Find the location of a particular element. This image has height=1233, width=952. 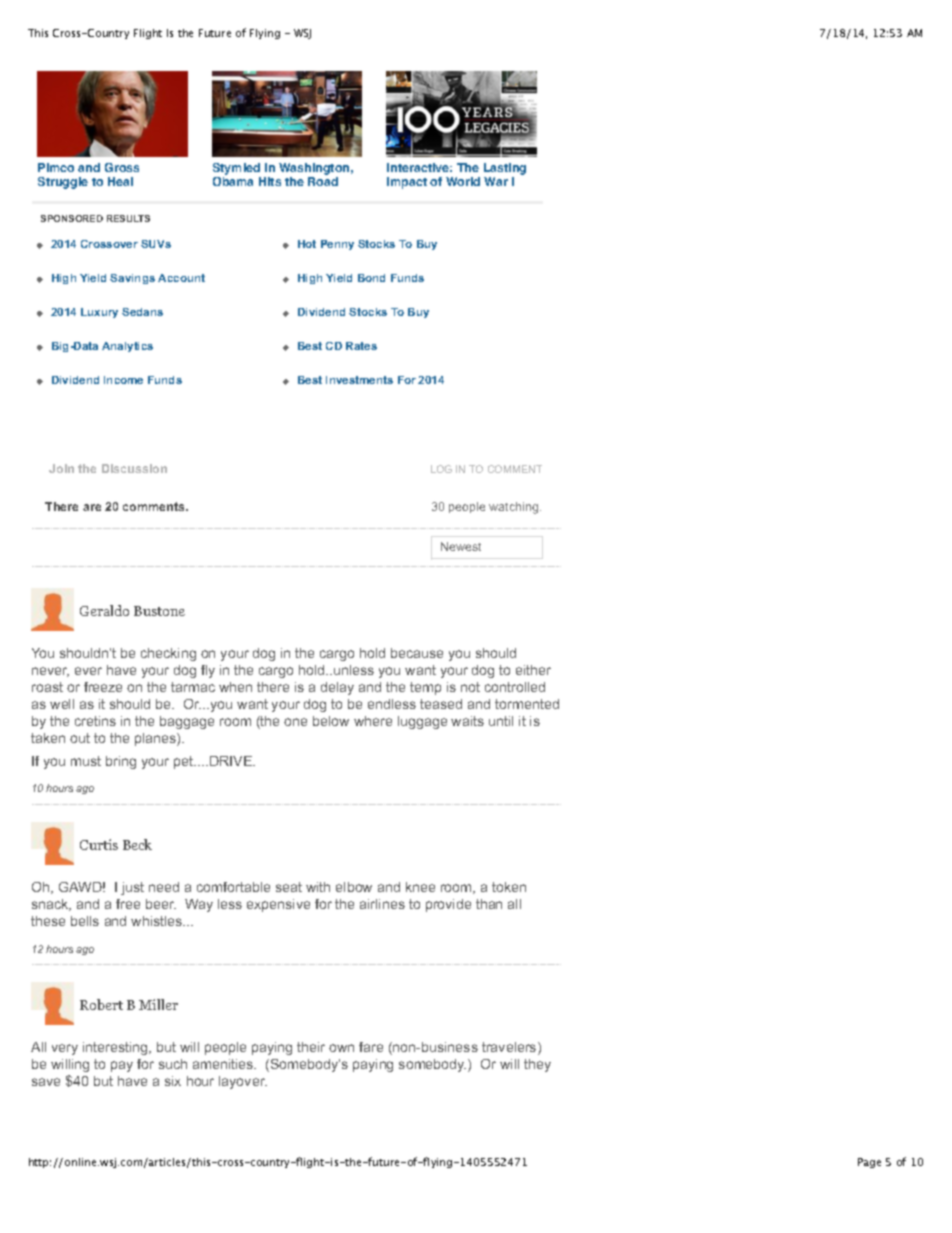

six is located at coordinates (173, 1081).
